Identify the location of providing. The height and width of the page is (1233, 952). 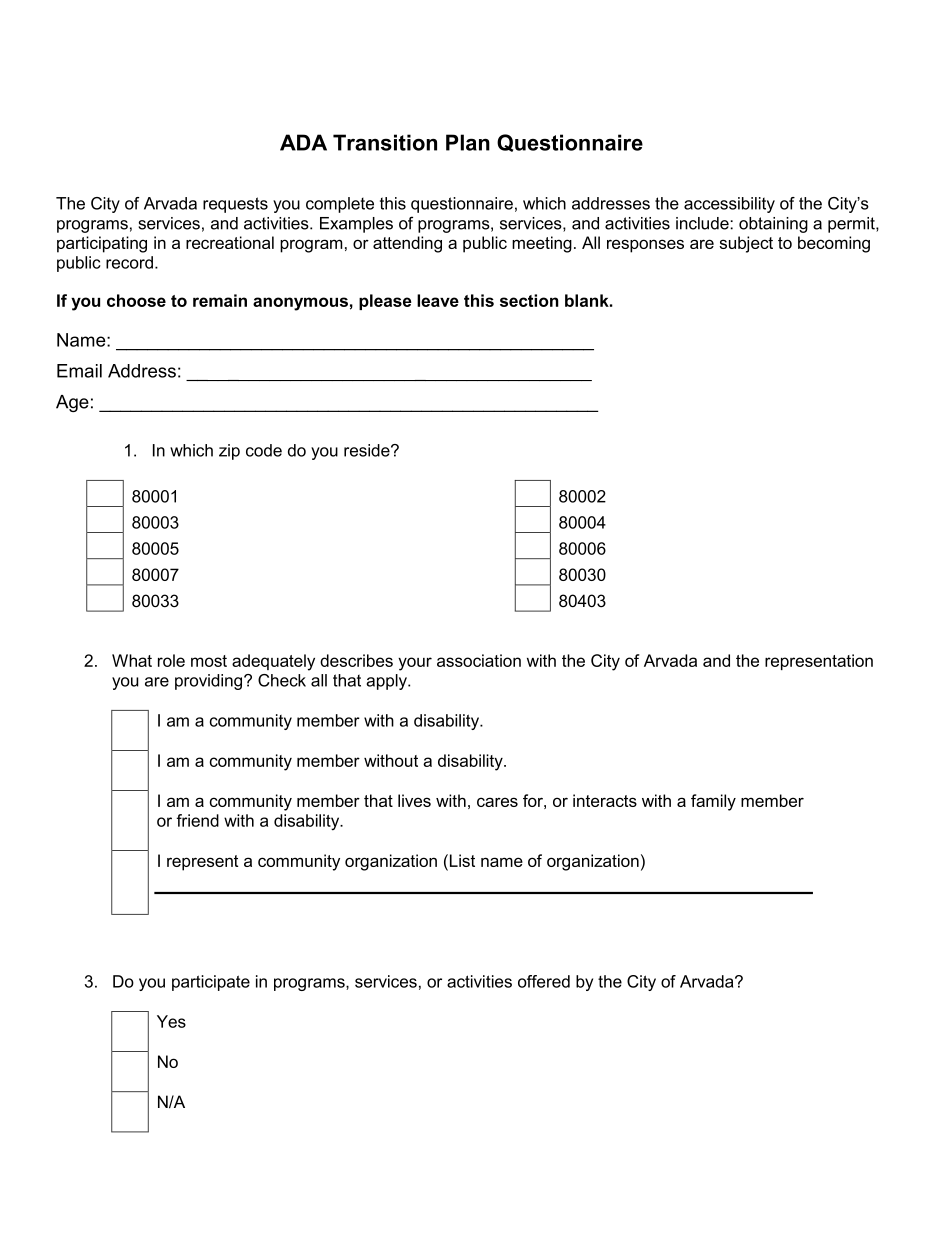
(210, 682).
